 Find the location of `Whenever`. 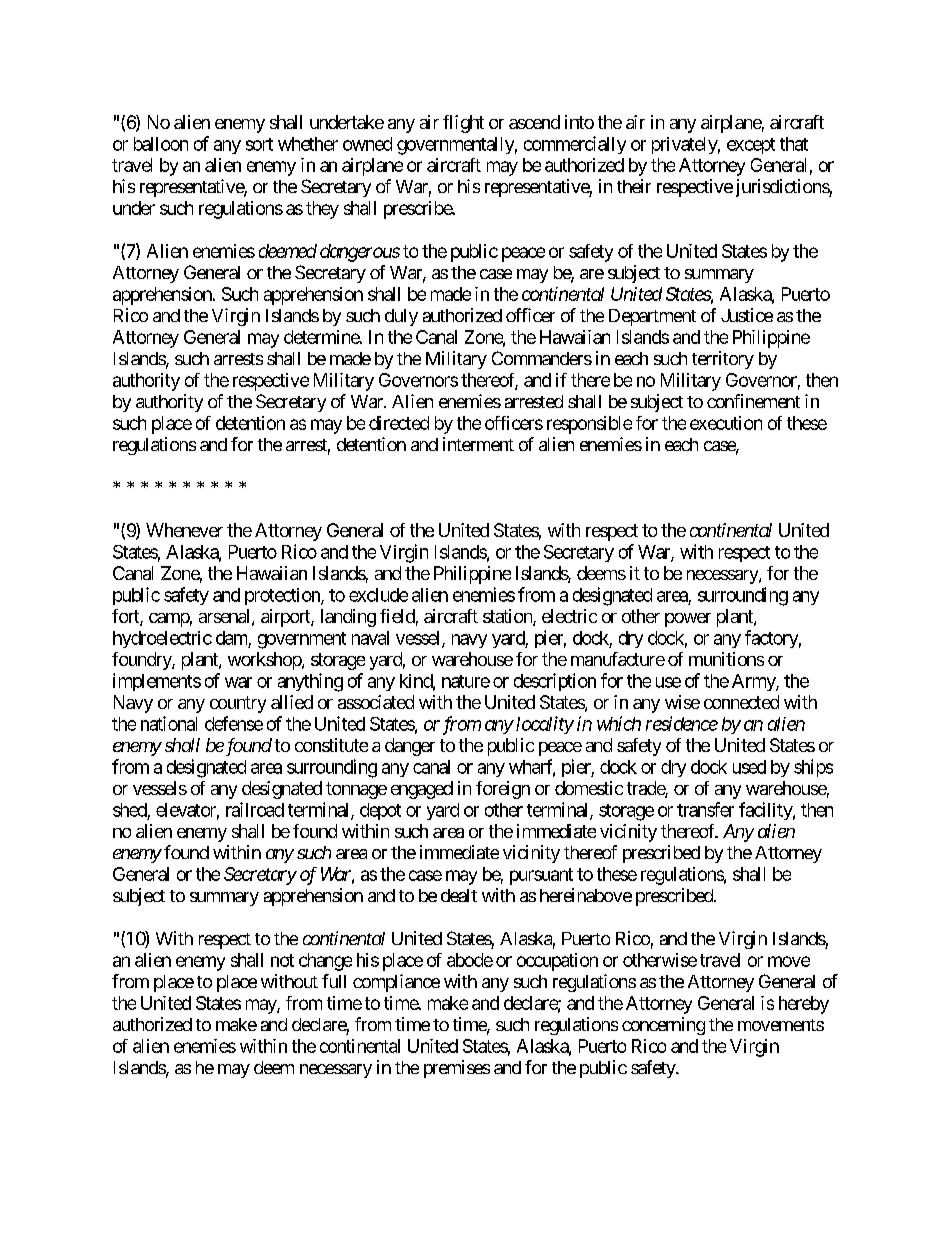

Whenever is located at coordinates (184, 530).
